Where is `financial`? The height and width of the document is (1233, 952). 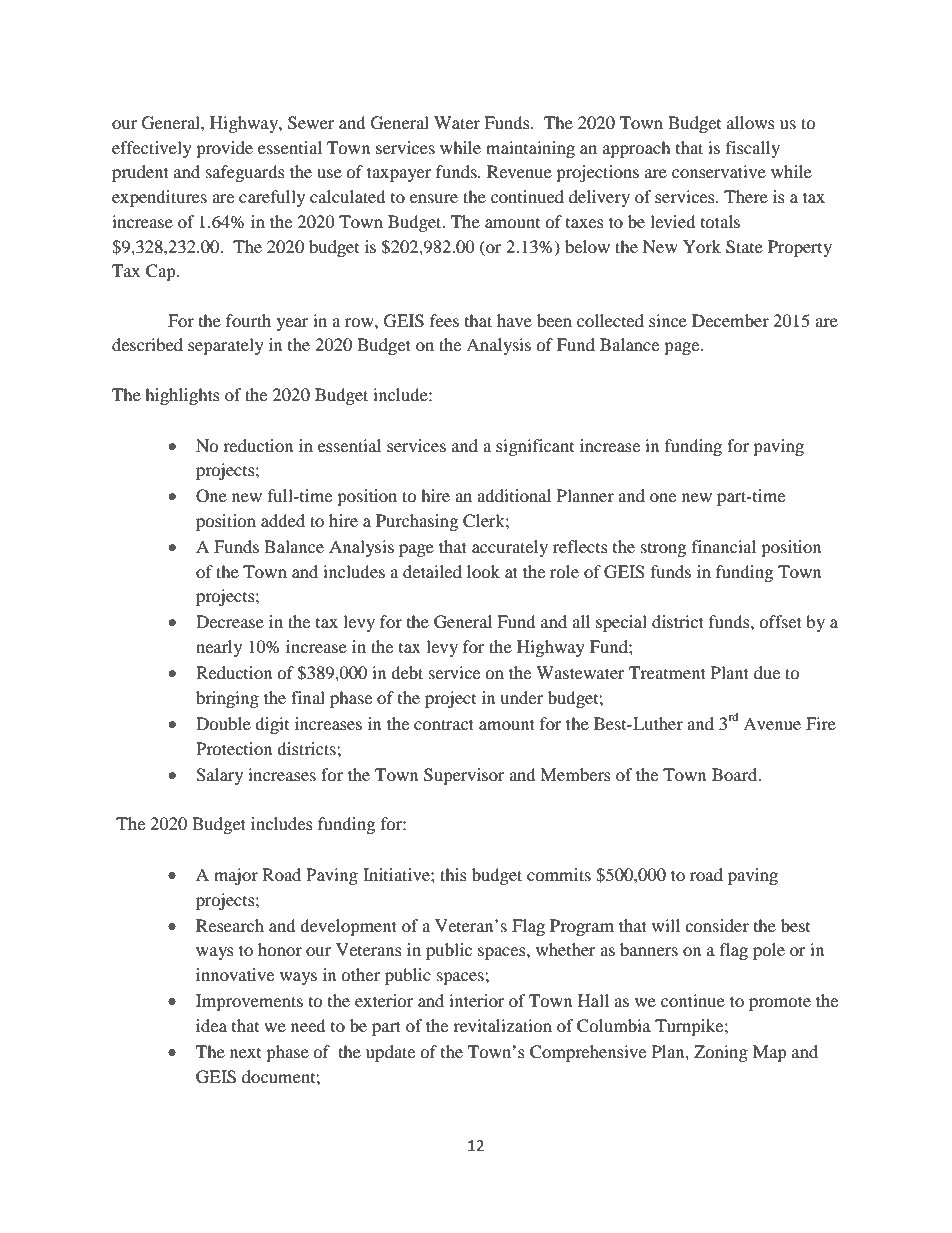 financial is located at coordinates (724, 546).
